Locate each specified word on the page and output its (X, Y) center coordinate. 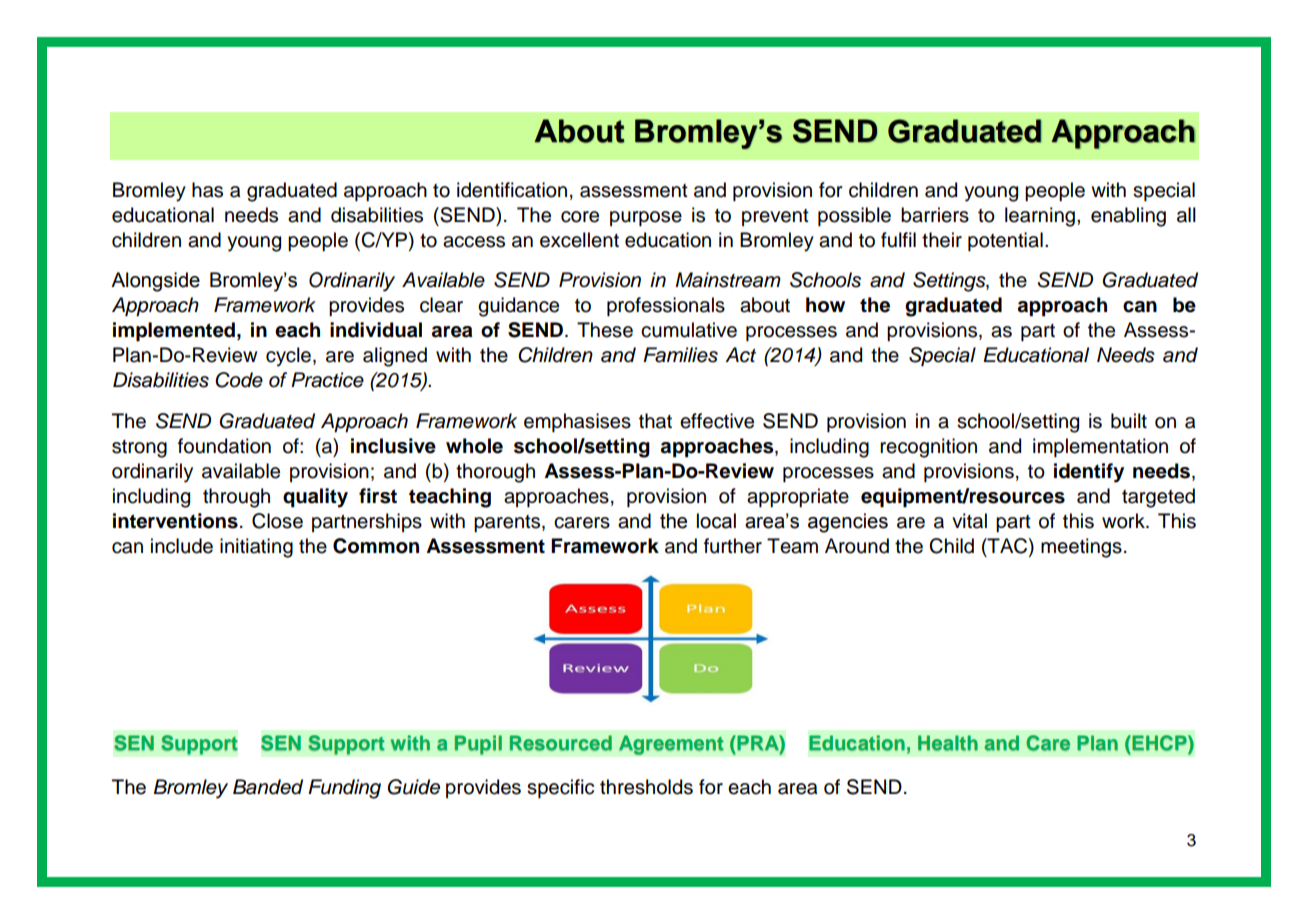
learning (1040, 217)
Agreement (671, 745)
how (825, 305)
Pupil (478, 745)
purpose (646, 218)
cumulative (689, 330)
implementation (1100, 447)
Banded (268, 787)
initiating (256, 548)
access (474, 242)
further (733, 546)
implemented (174, 332)
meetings (1081, 548)
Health (948, 743)
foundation (224, 446)
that (655, 421)
